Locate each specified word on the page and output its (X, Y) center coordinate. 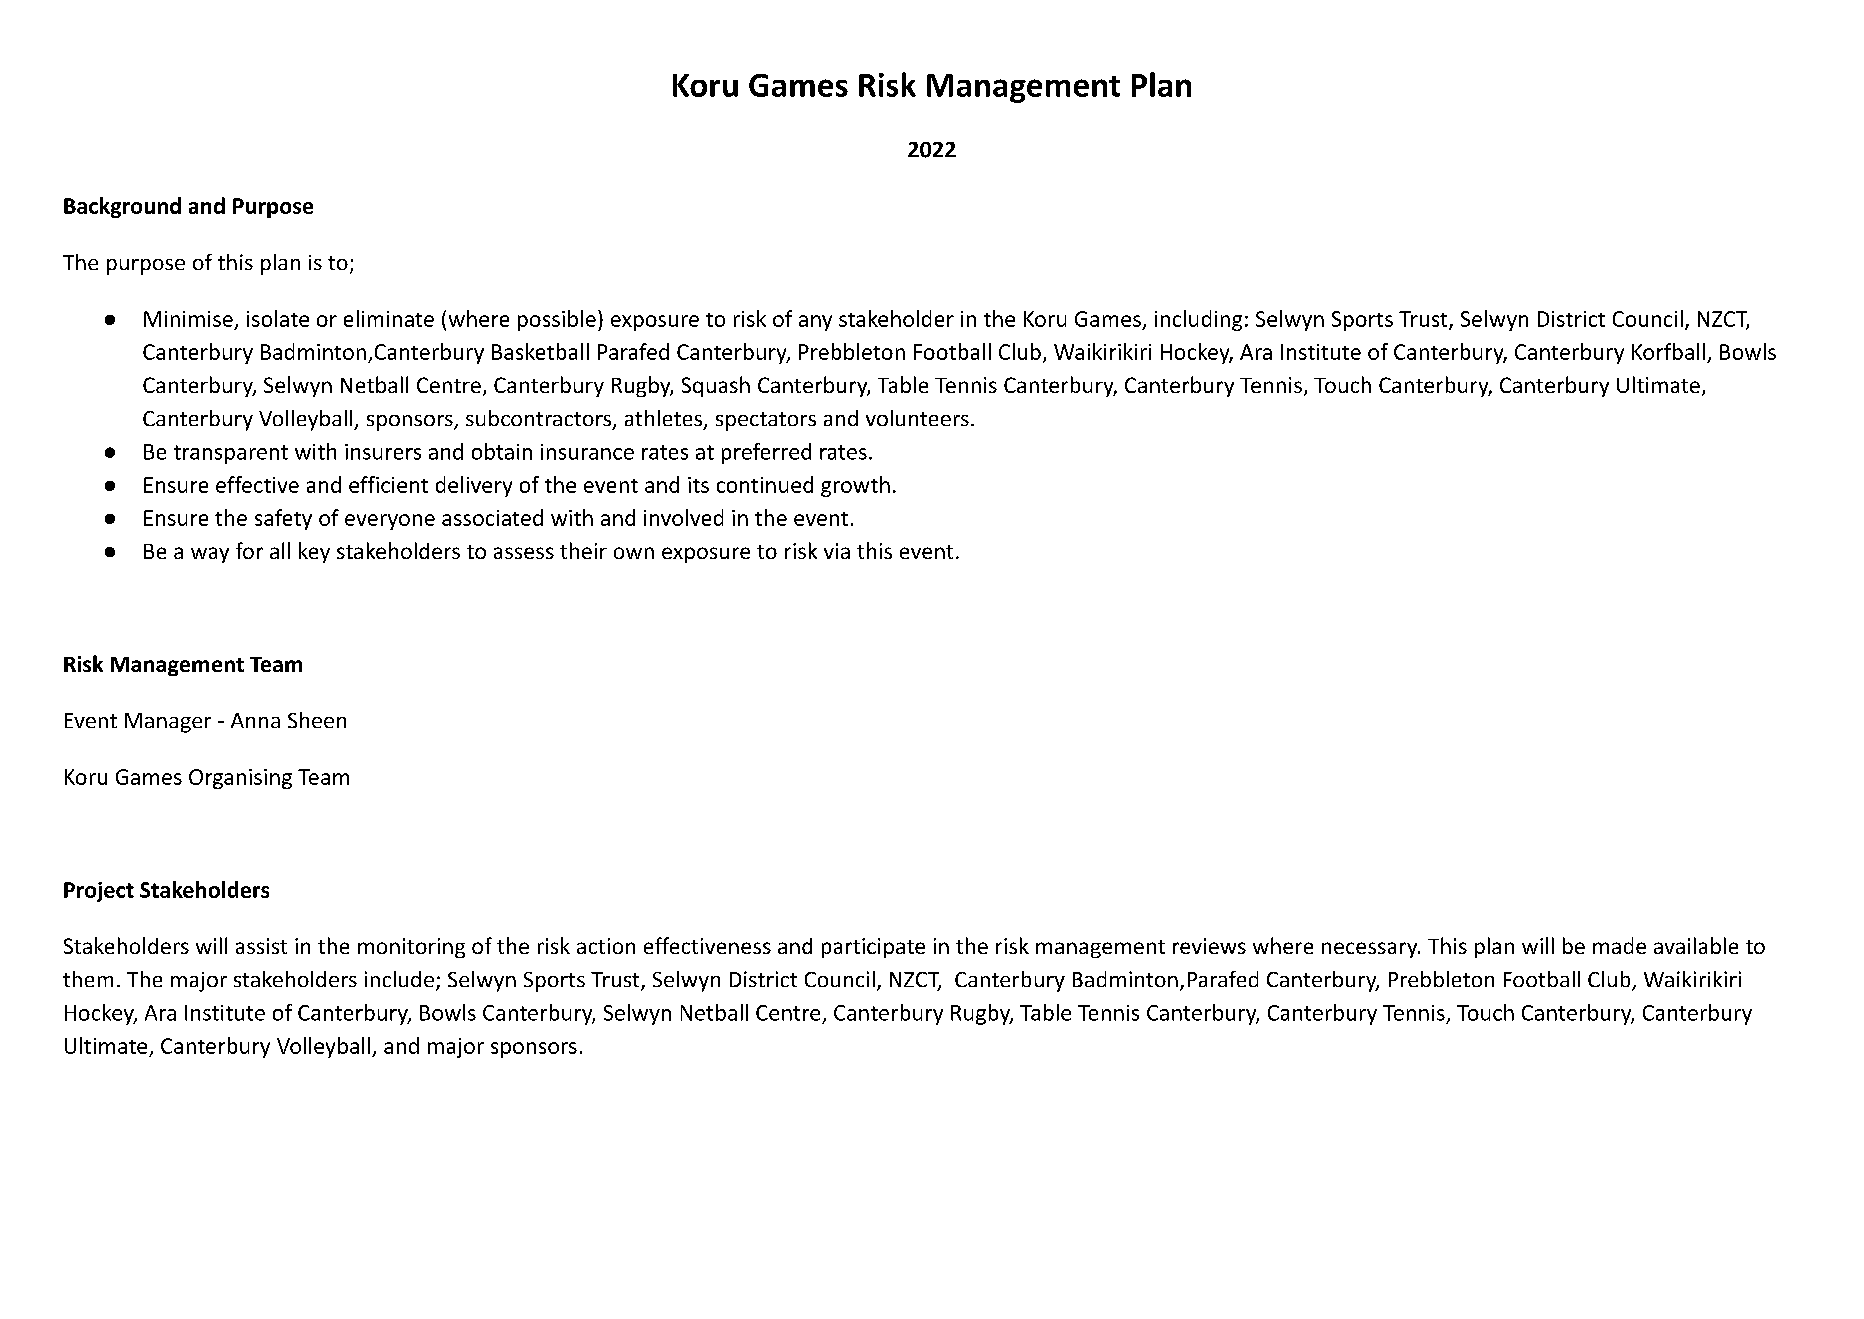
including (1198, 320)
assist (261, 946)
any (815, 323)
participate (873, 948)
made (1619, 945)
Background (122, 207)
